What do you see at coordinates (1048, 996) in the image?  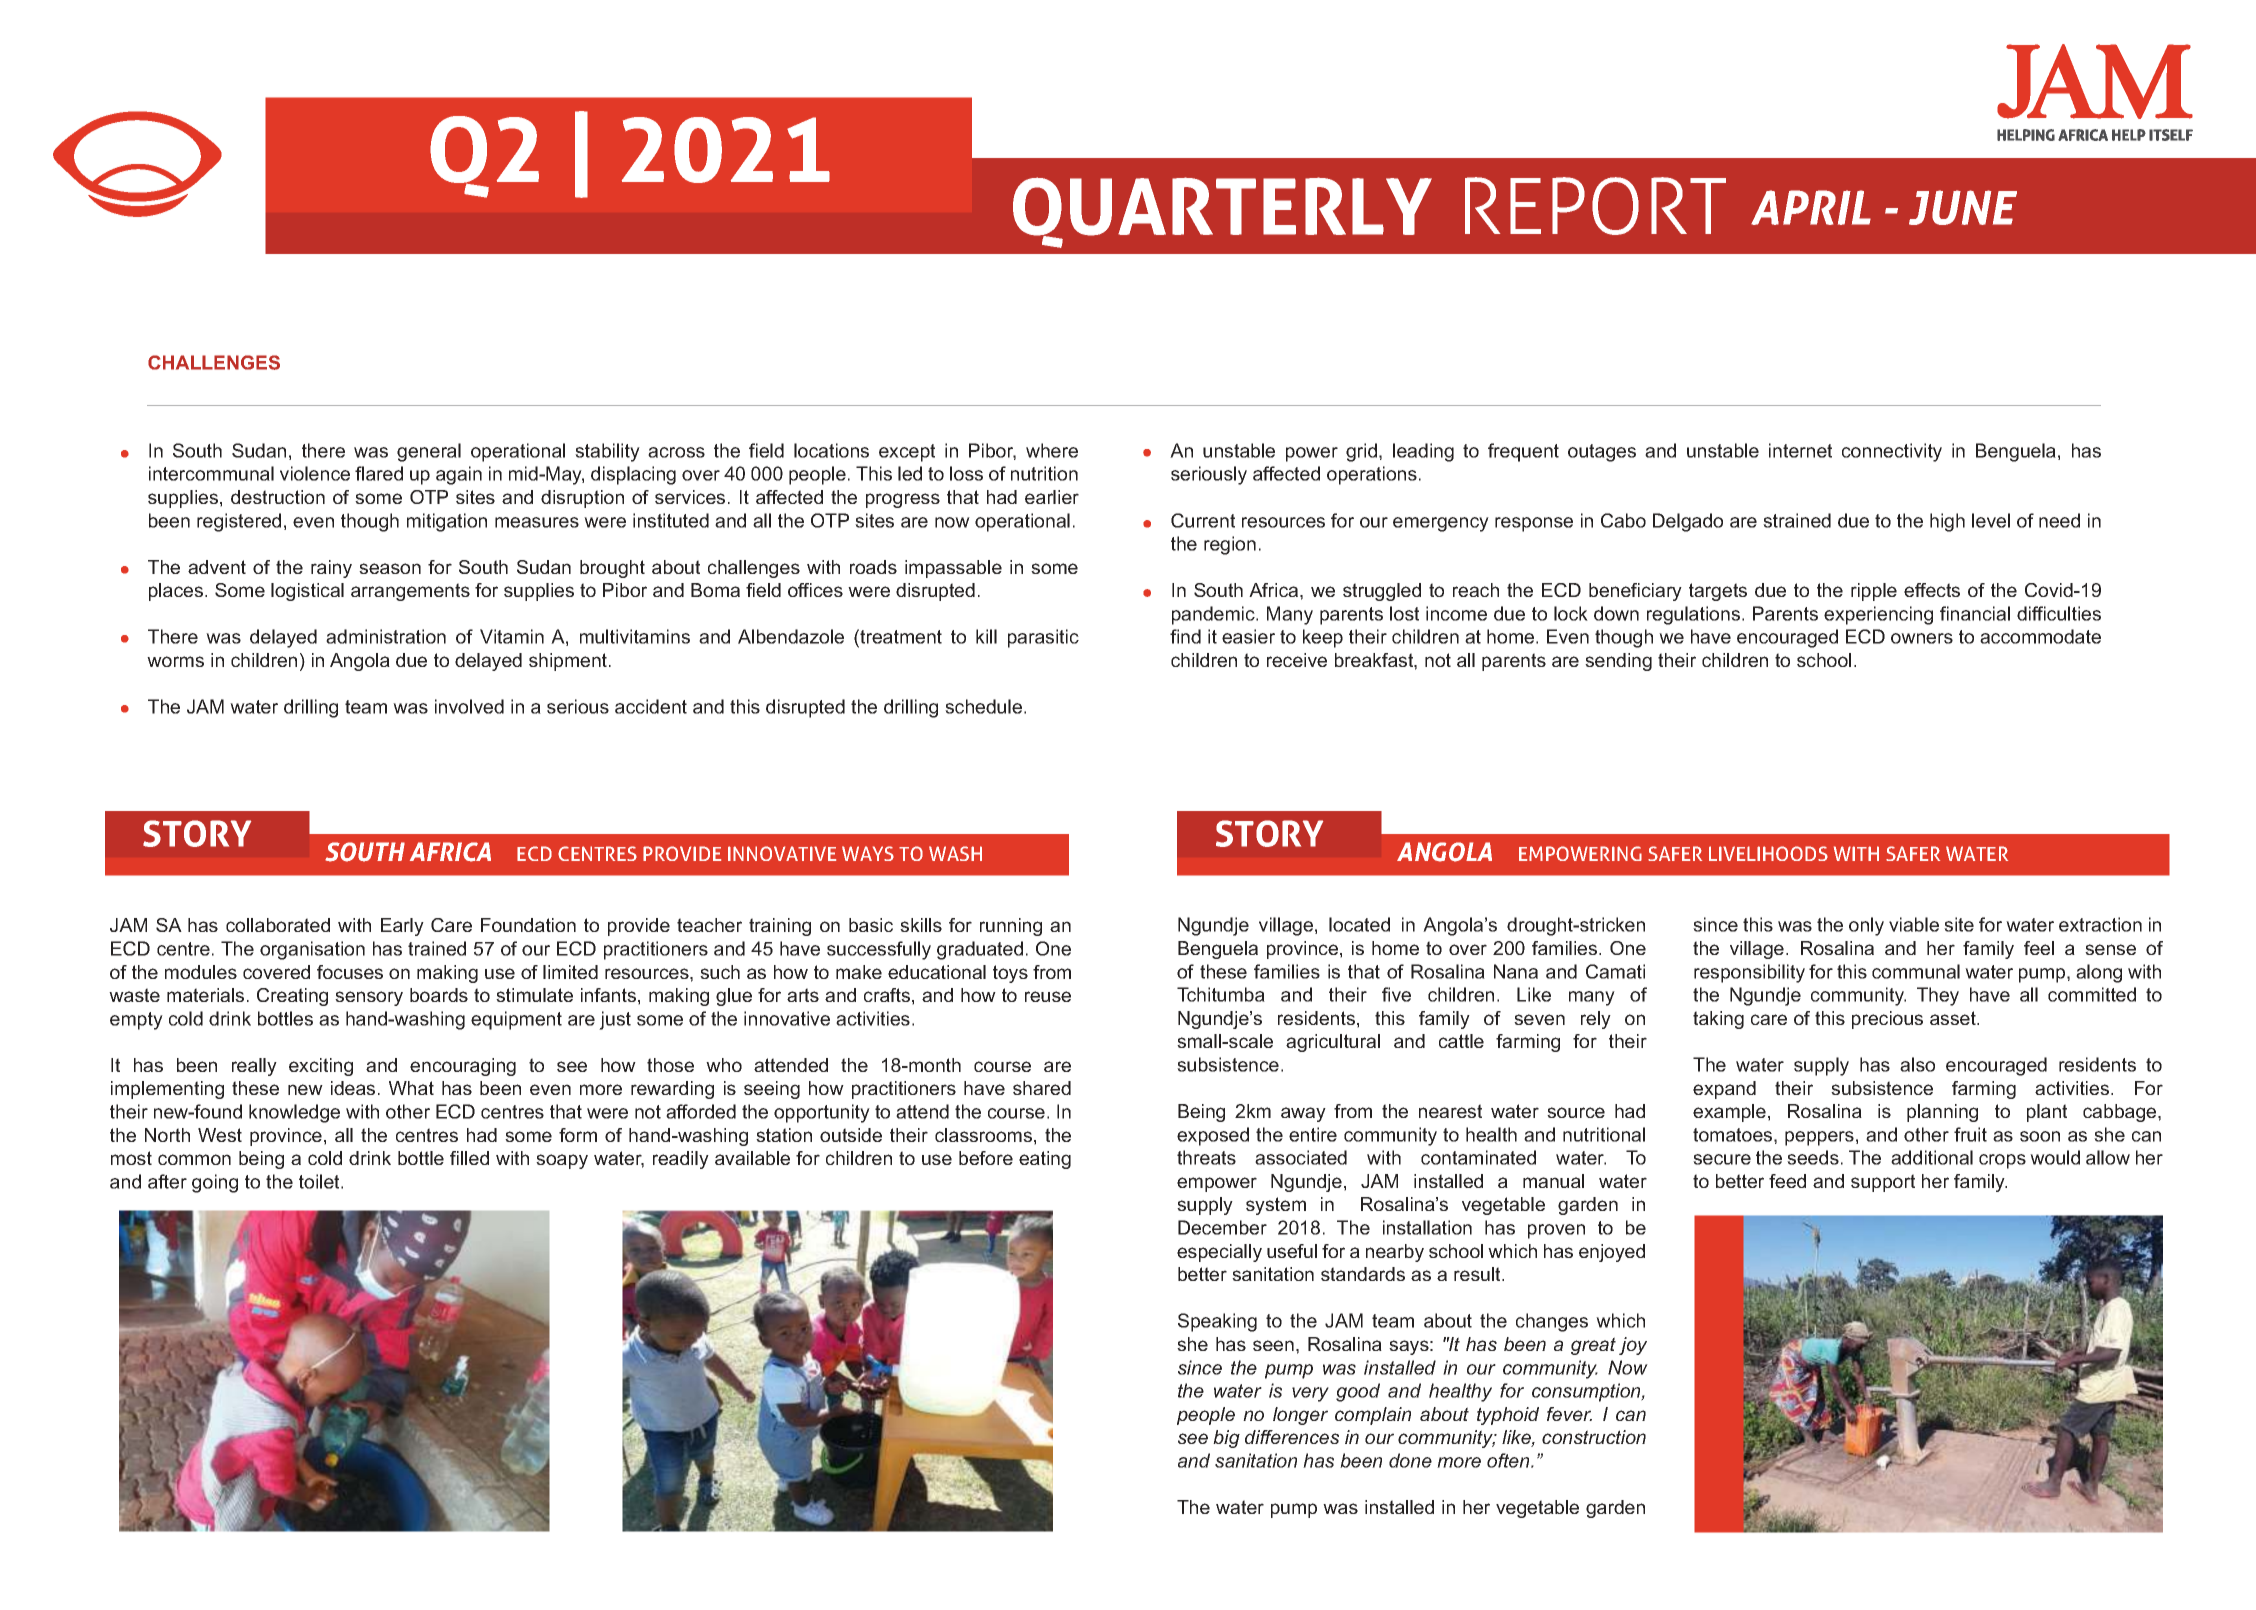 I see `reuse` at bounding box center [1048, 996].
